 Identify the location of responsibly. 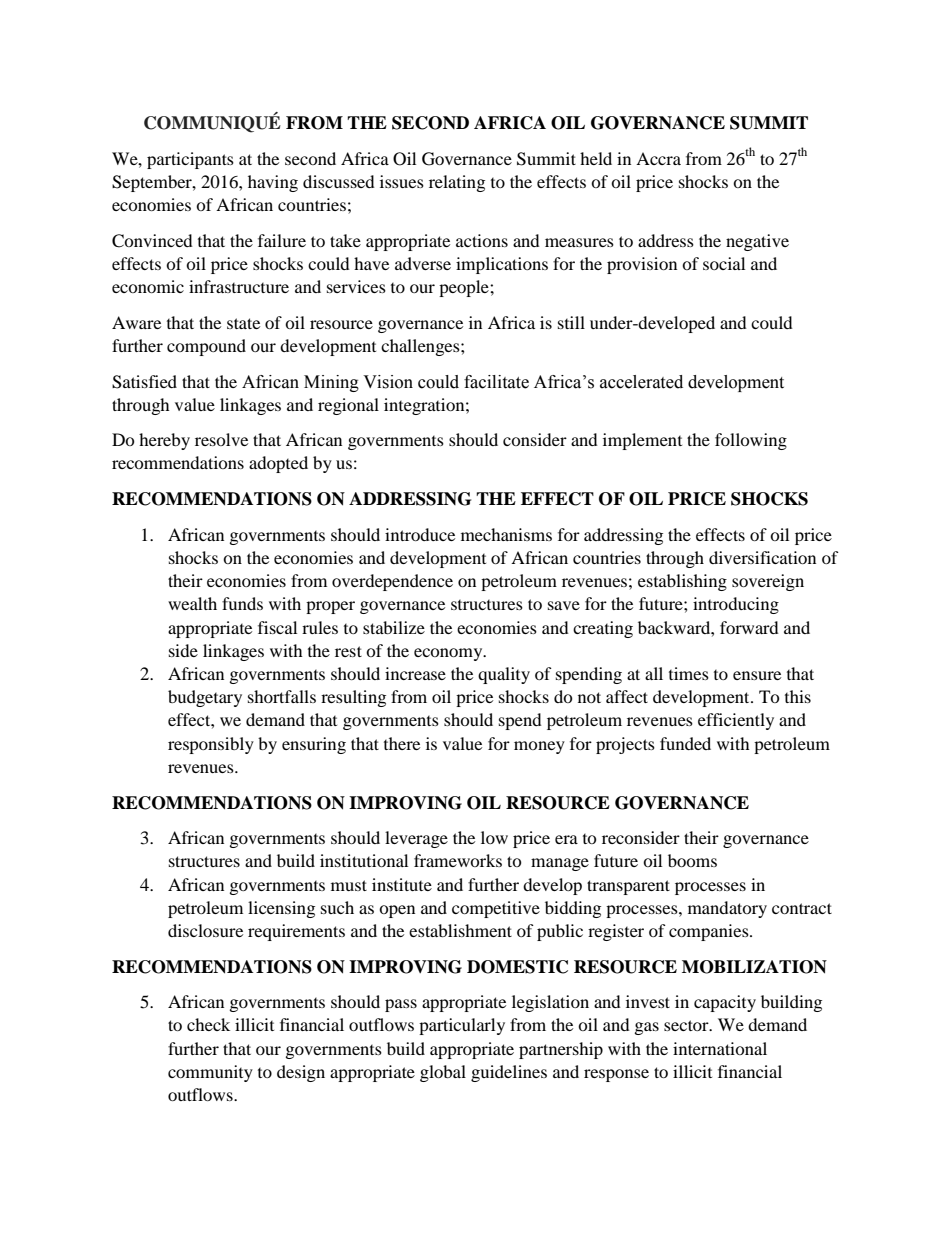
(211, 745).
